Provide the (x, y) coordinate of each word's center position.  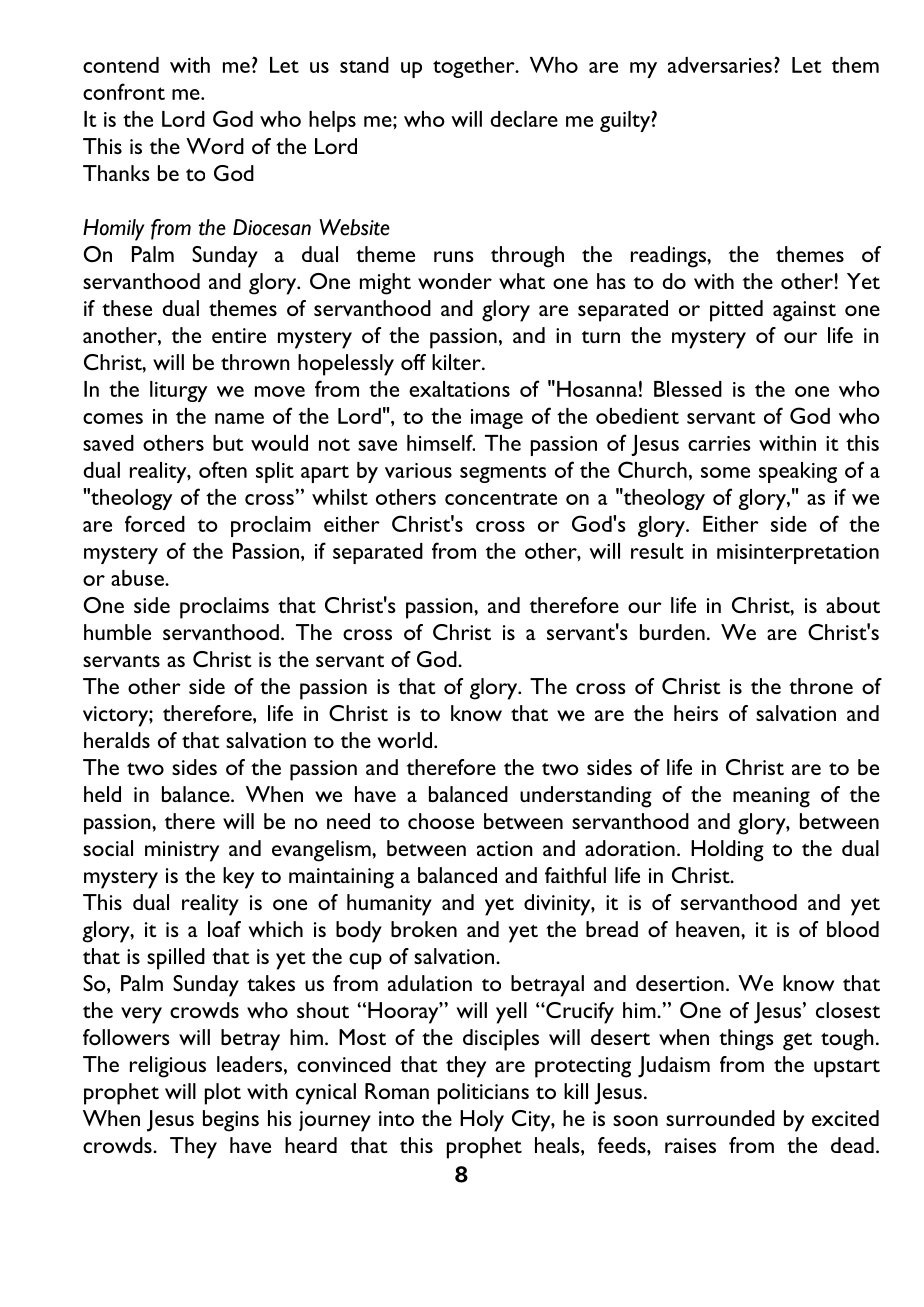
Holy (482, 1121)
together (475, 67)
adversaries (720, 65)
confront (124, 91)
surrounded (720, 1118)
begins (231, 1121)
